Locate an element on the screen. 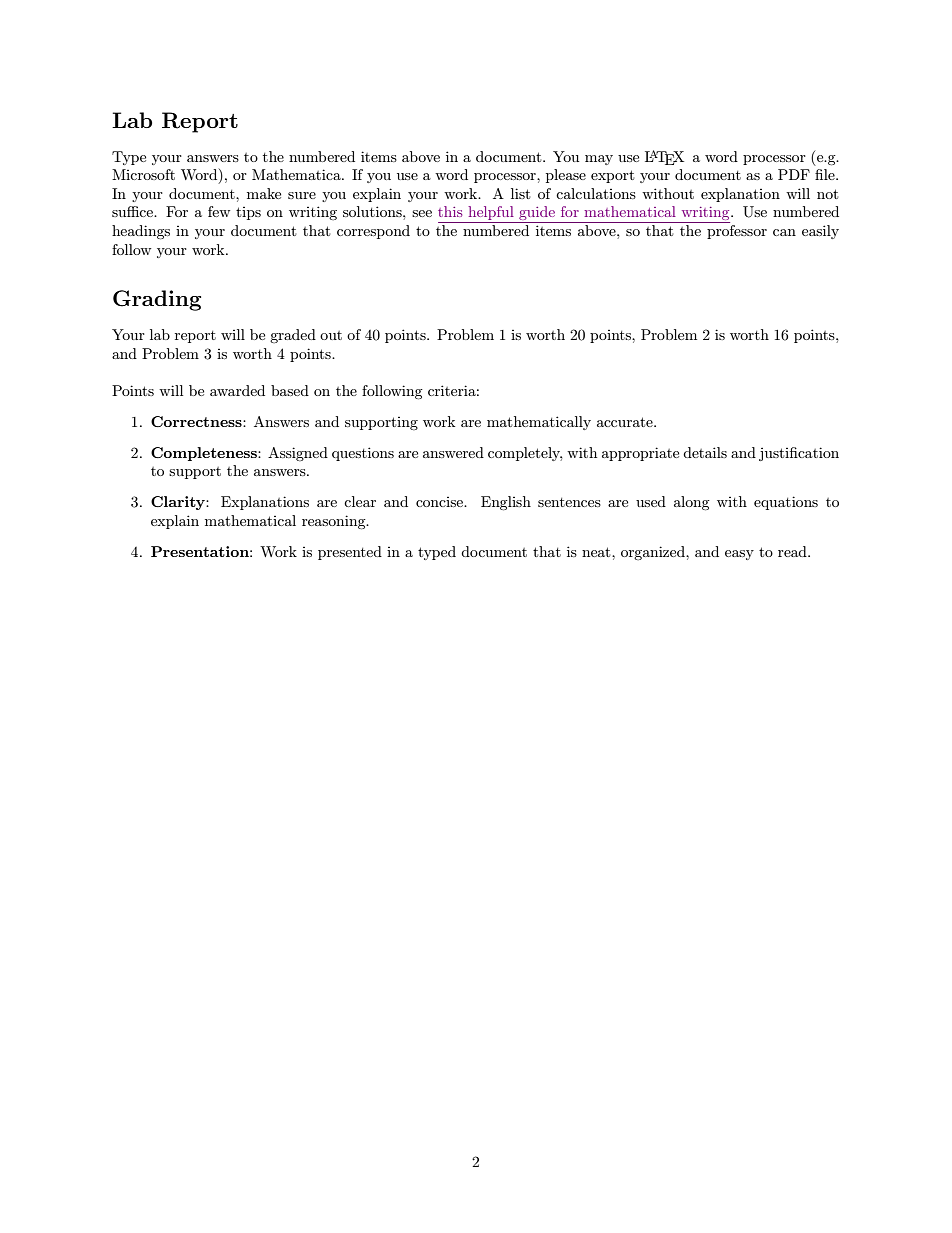  Completeness is located at coordinates (205, 454).
